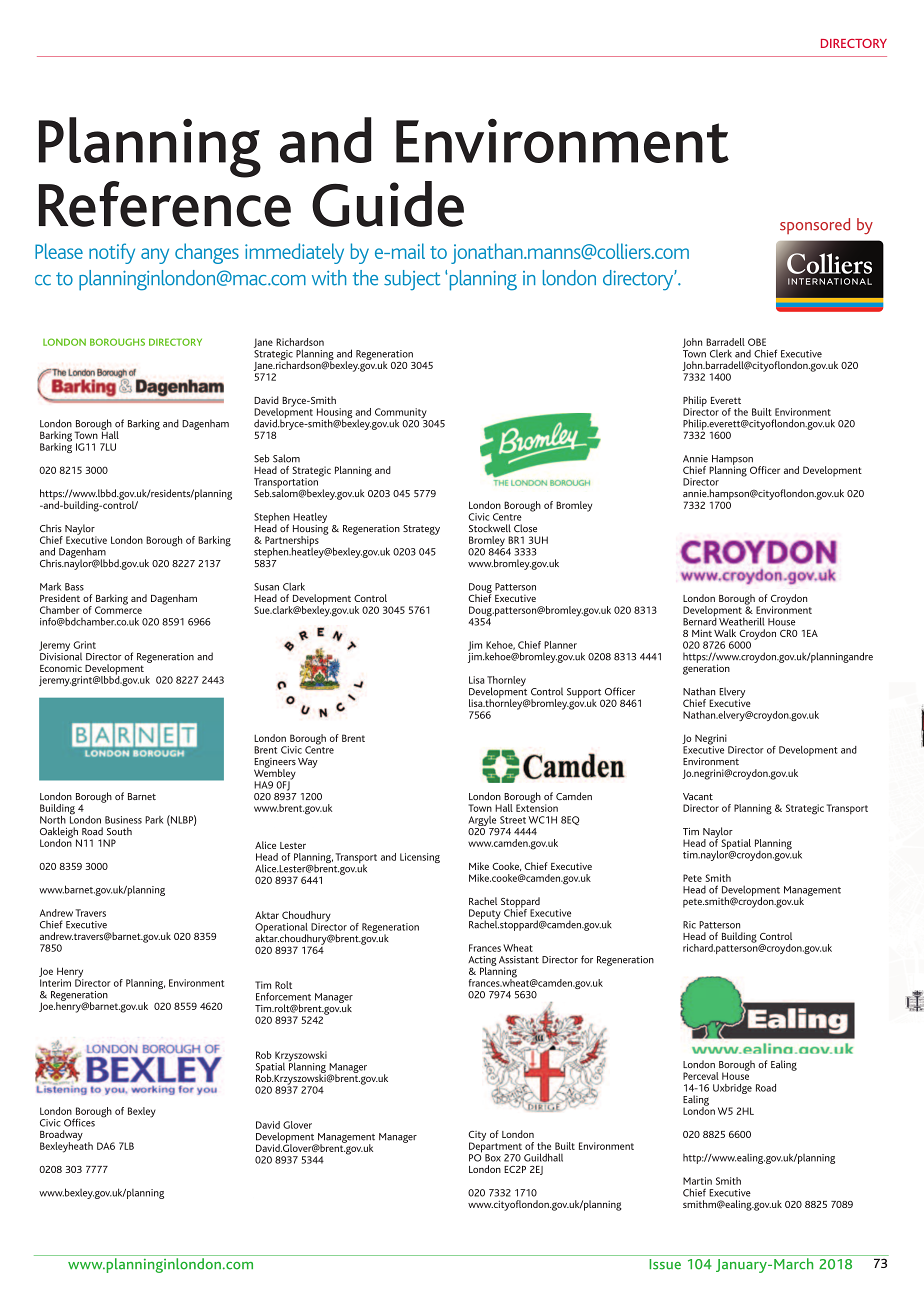  What do you see at coordinates (412, 280) in the page?
I see `subject` at bounding box center [412, 280].
